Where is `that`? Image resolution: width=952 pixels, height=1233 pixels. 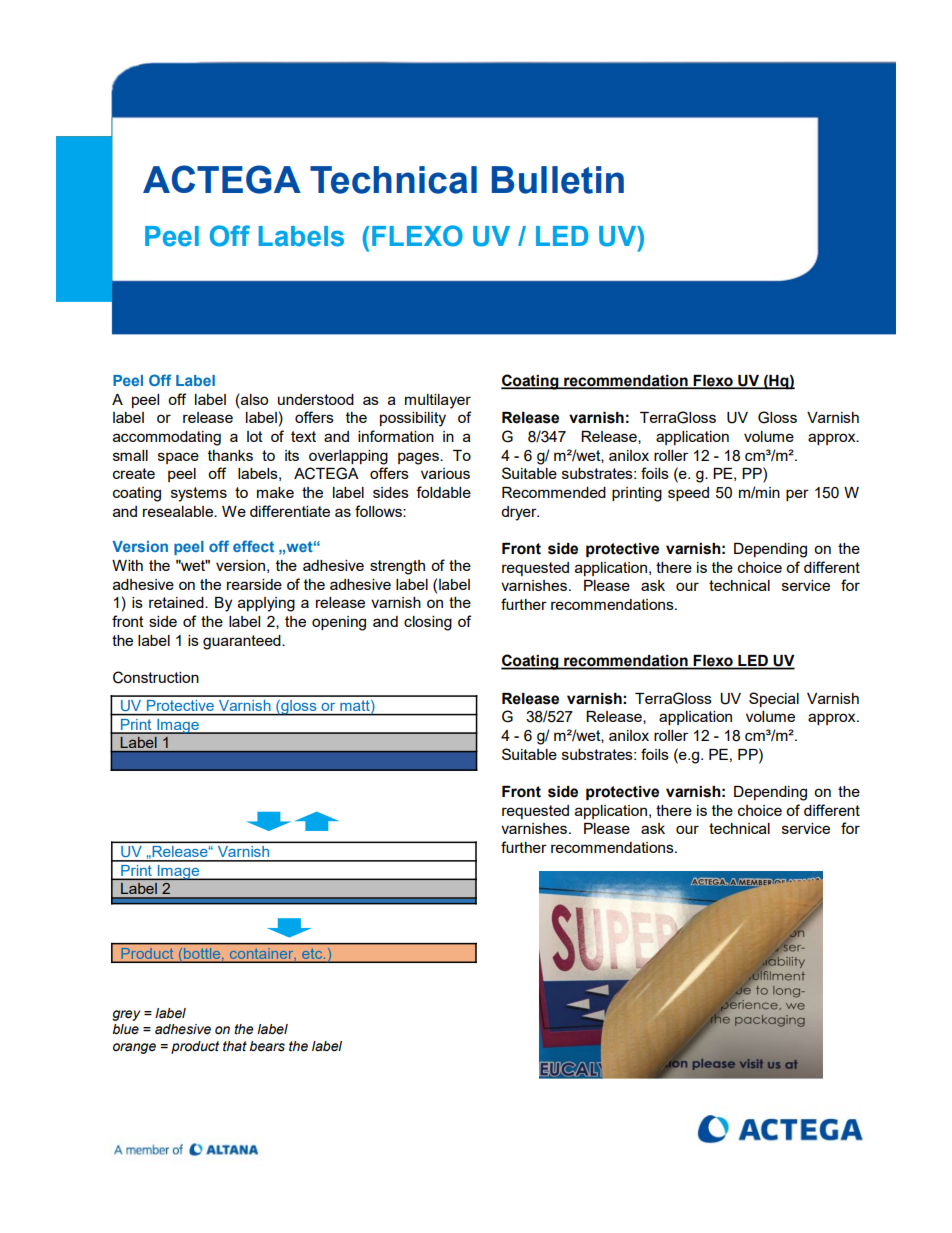 that is located at coordinates (235, 1046).
